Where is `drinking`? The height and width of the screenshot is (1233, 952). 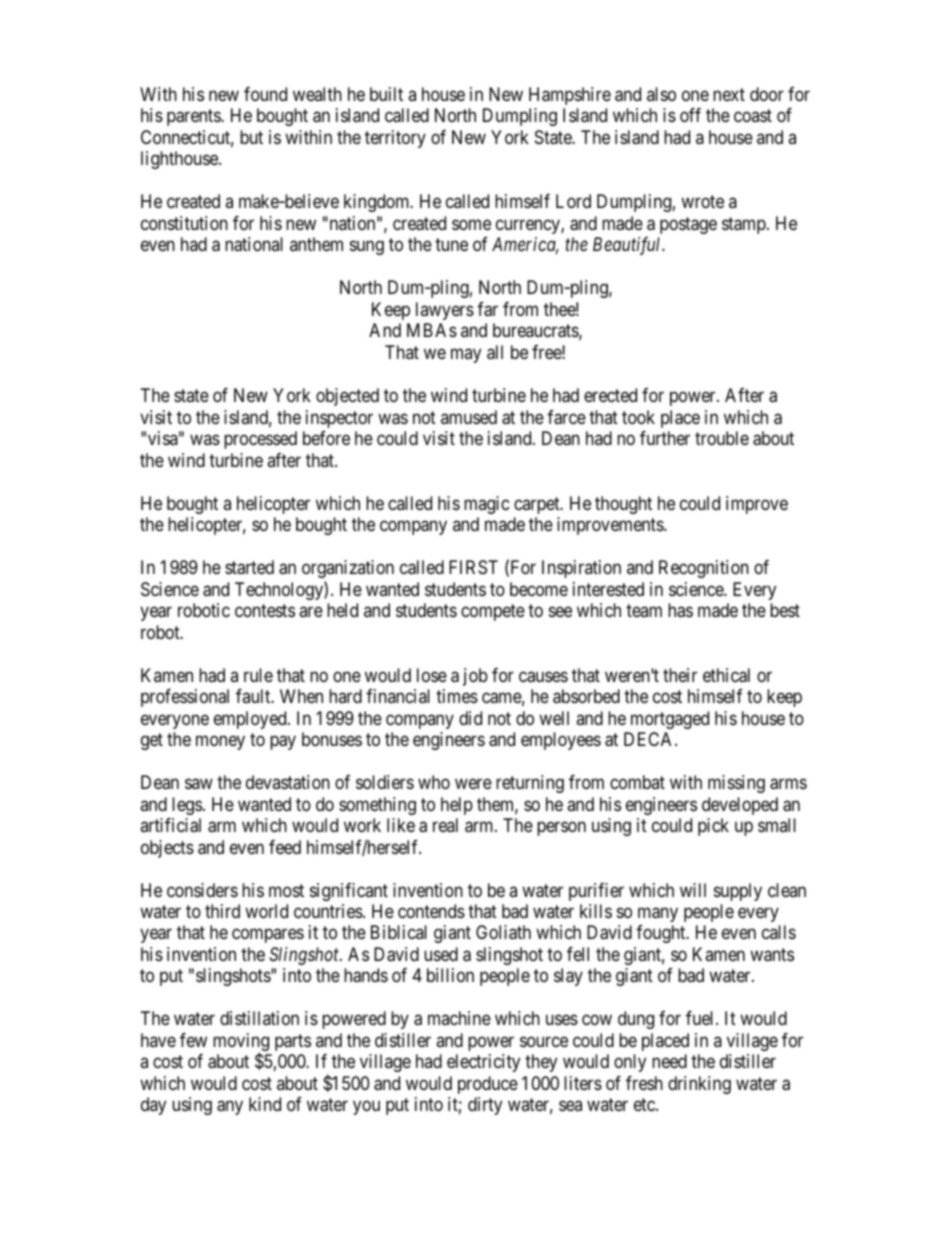 drinking is located at coordinates (699, 1085).
